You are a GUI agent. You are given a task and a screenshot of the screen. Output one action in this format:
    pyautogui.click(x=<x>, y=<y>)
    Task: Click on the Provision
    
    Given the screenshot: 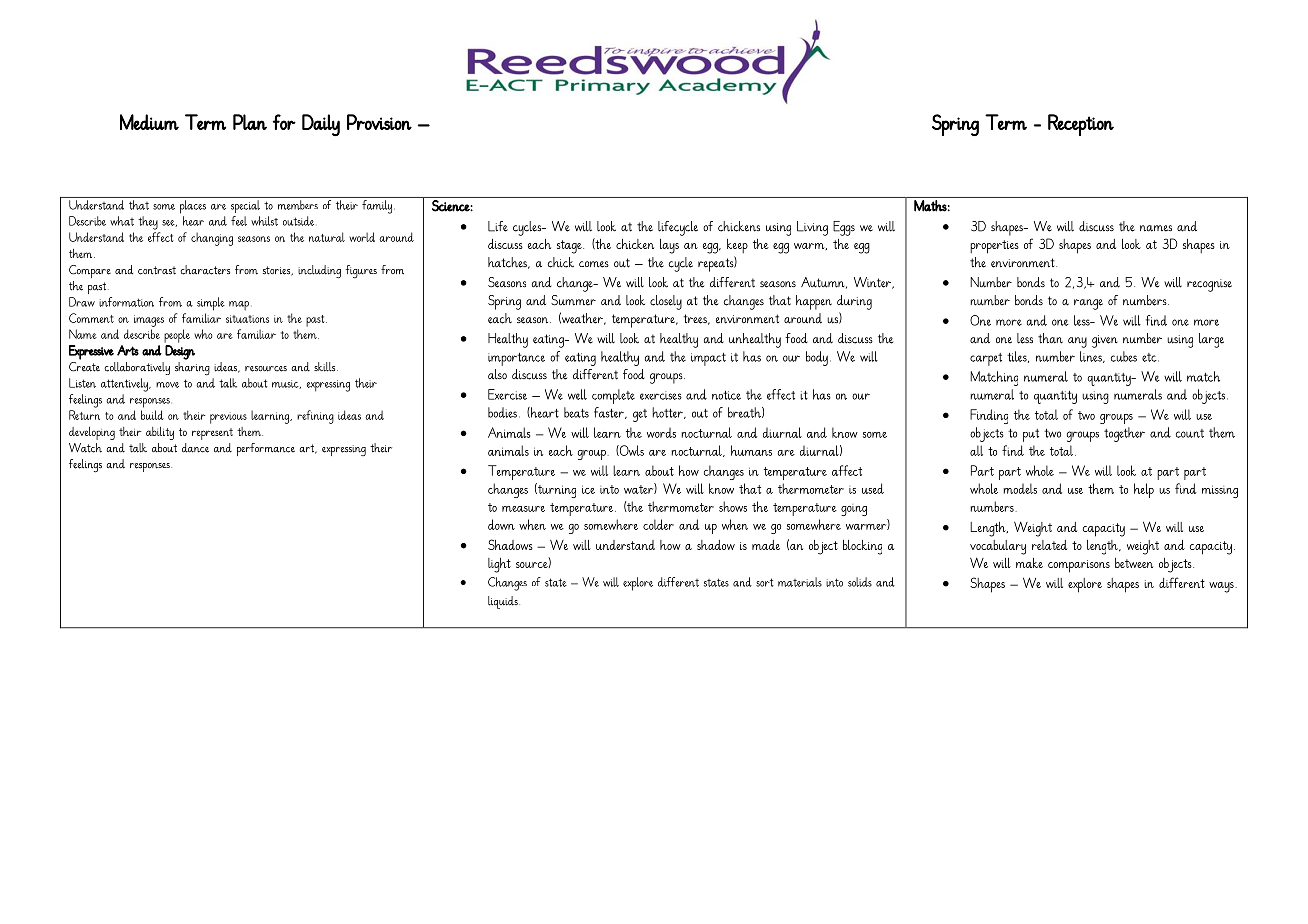 What is the action you would take?
    pyautogui.click(x=379, y=122)
